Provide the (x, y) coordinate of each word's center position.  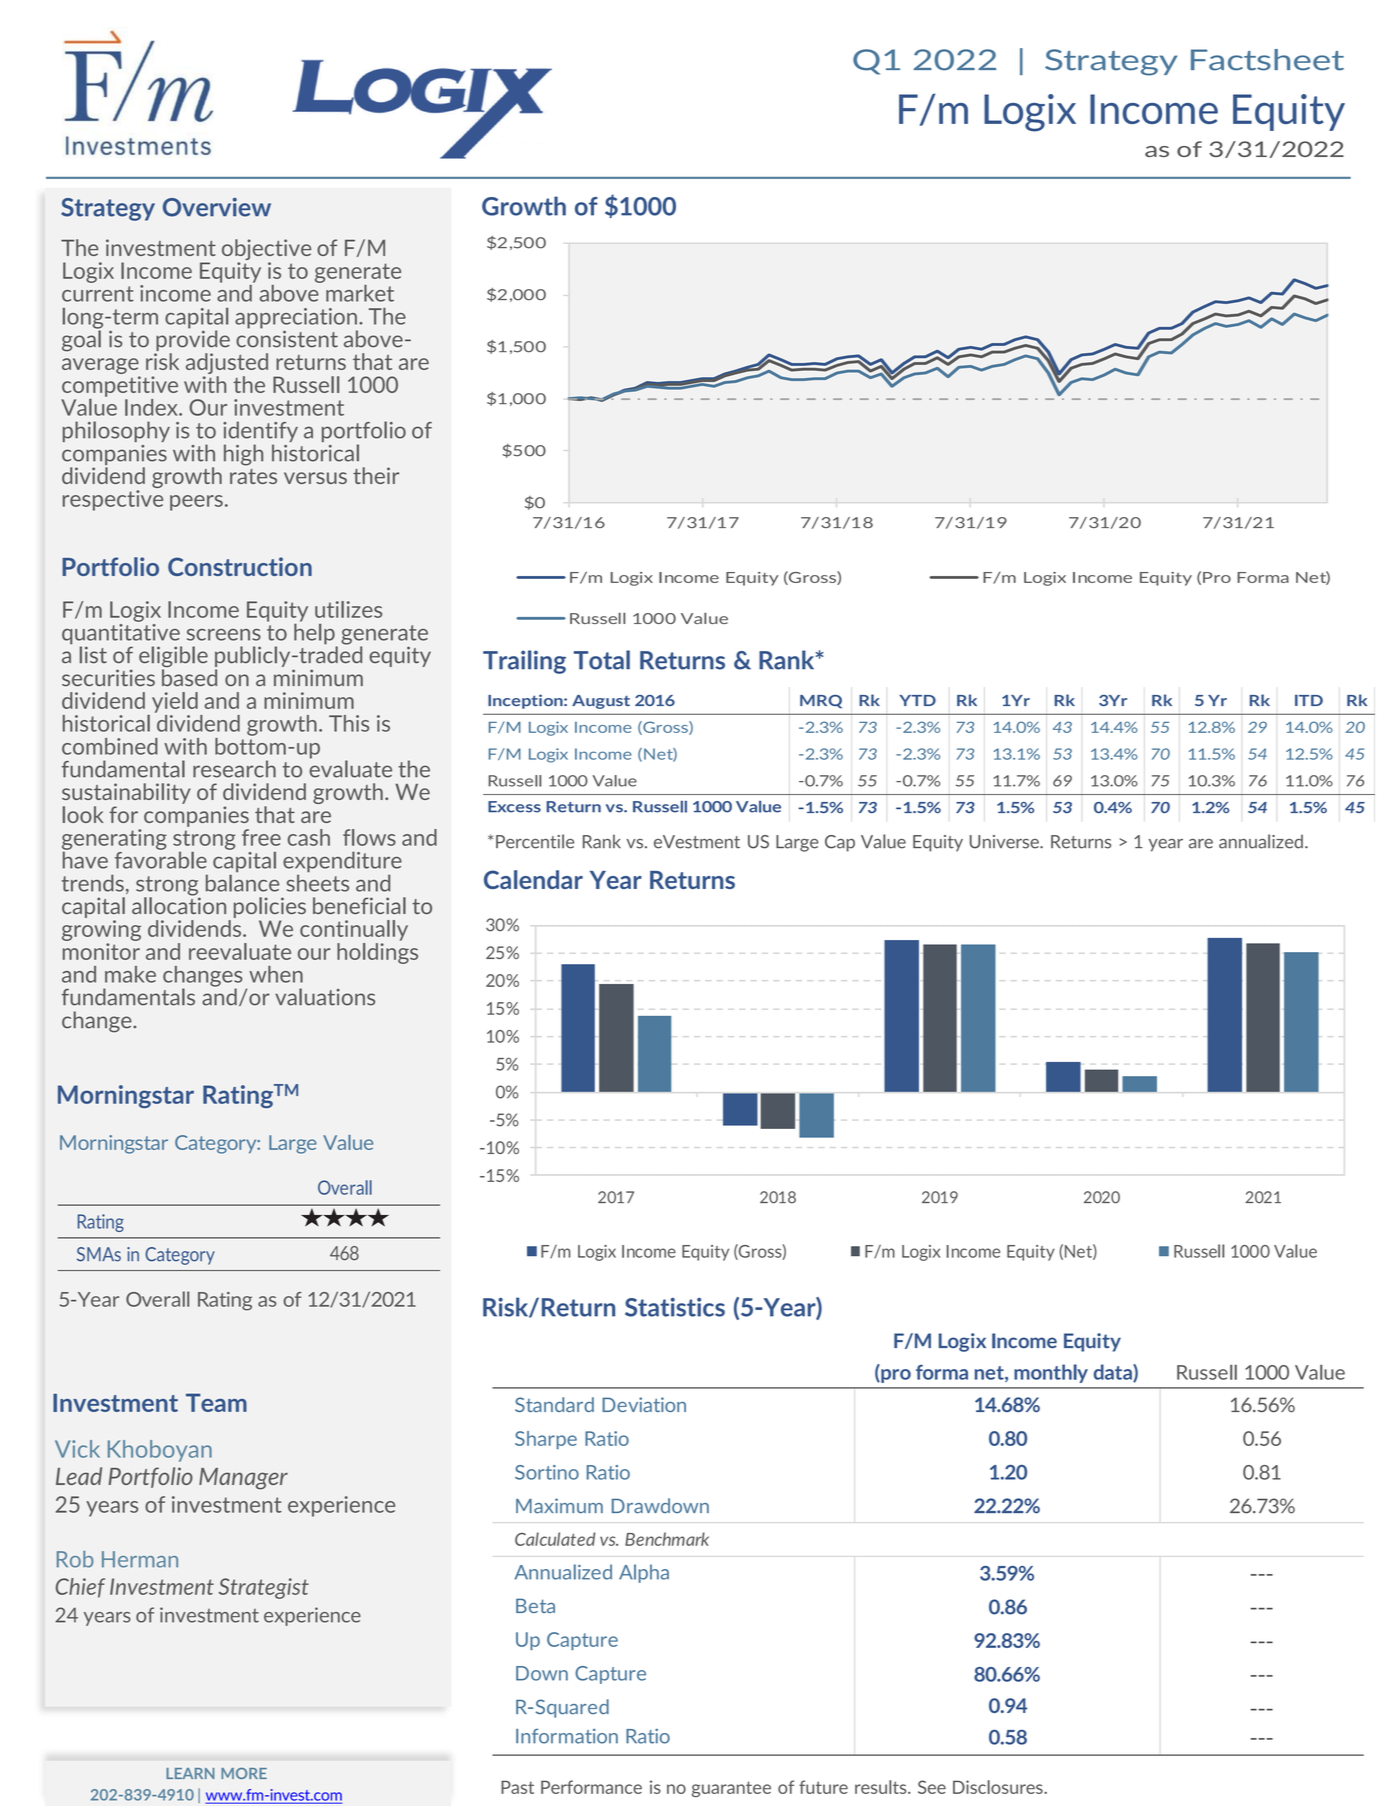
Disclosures (999, 1787)
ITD (1309, 700)
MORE (244, 1773)
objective (266, 251)
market (360, 293)
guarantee (731, 1789)
